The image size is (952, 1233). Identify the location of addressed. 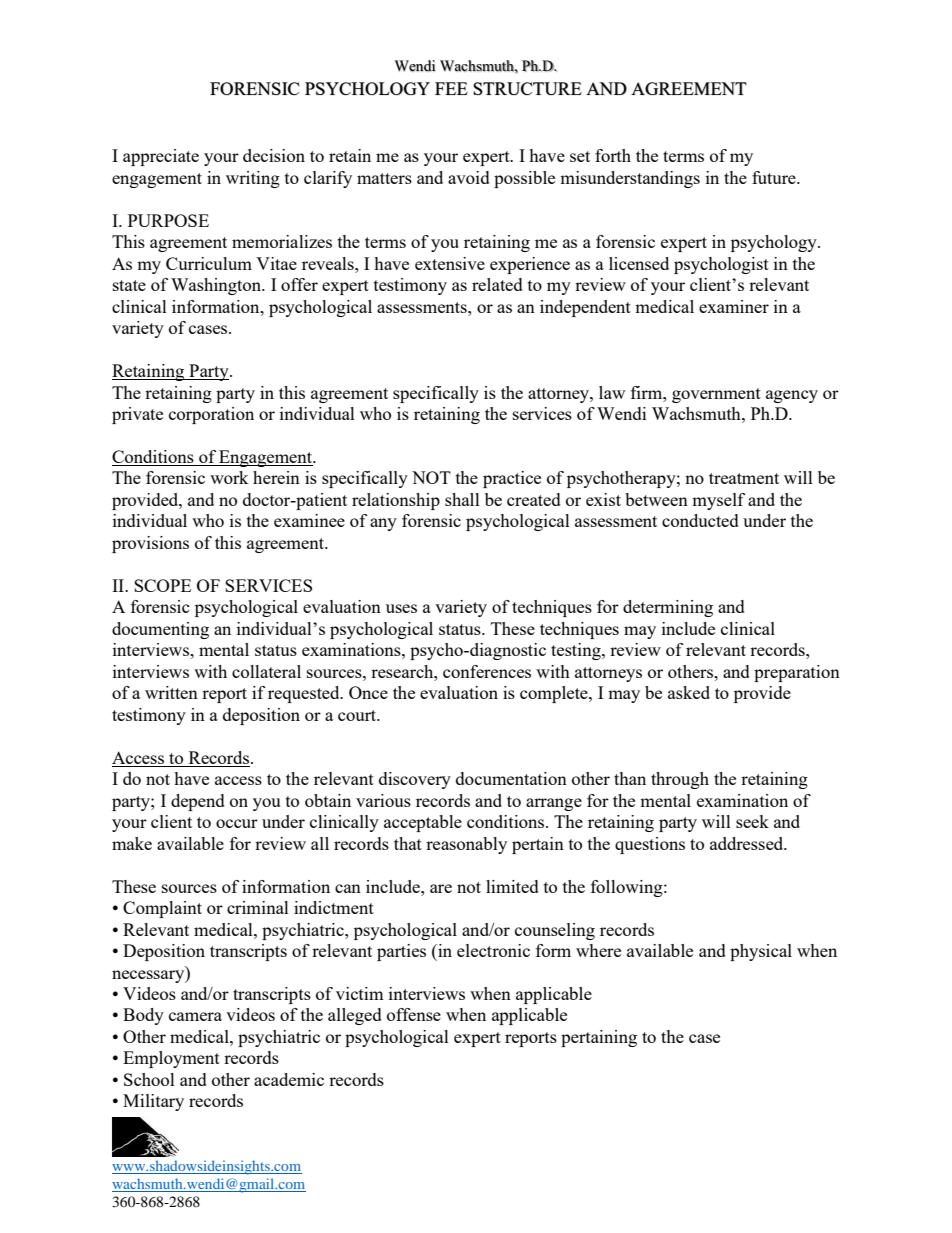
(748, 843).
